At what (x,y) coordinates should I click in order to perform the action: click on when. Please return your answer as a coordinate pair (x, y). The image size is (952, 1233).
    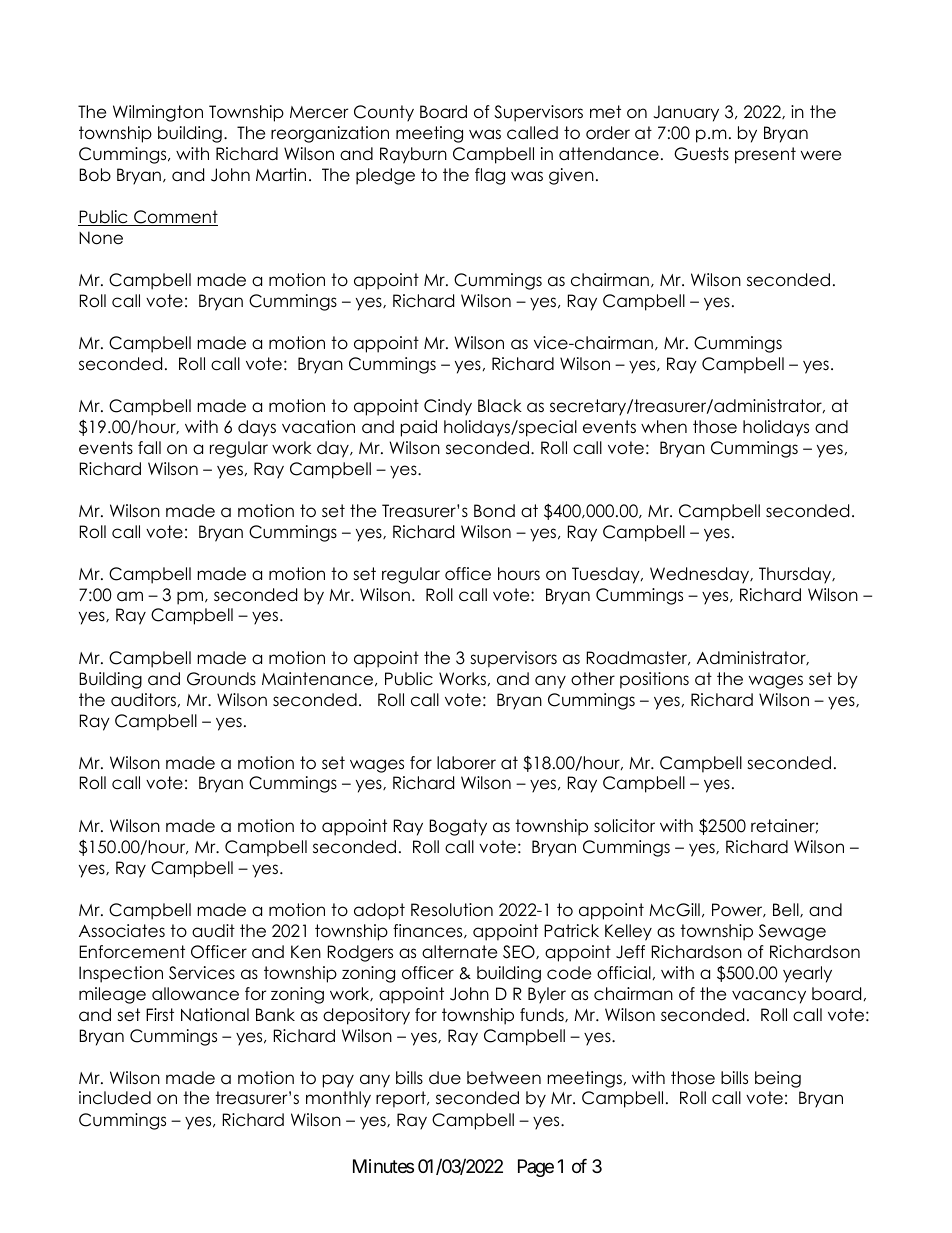
    Looking at the image, I should click on (664, 427).
